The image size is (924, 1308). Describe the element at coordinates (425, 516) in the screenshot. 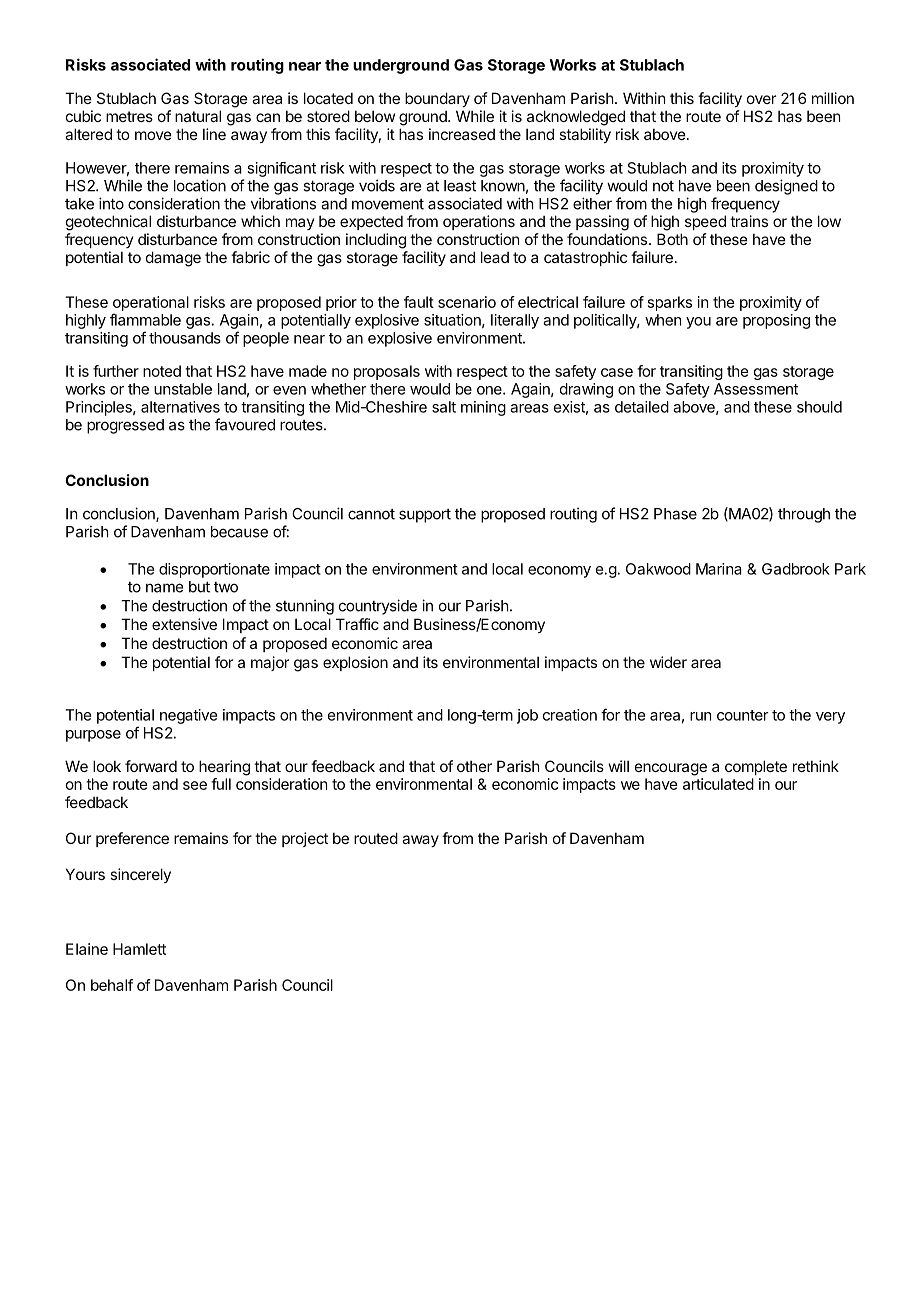

I see `support` at that location.
